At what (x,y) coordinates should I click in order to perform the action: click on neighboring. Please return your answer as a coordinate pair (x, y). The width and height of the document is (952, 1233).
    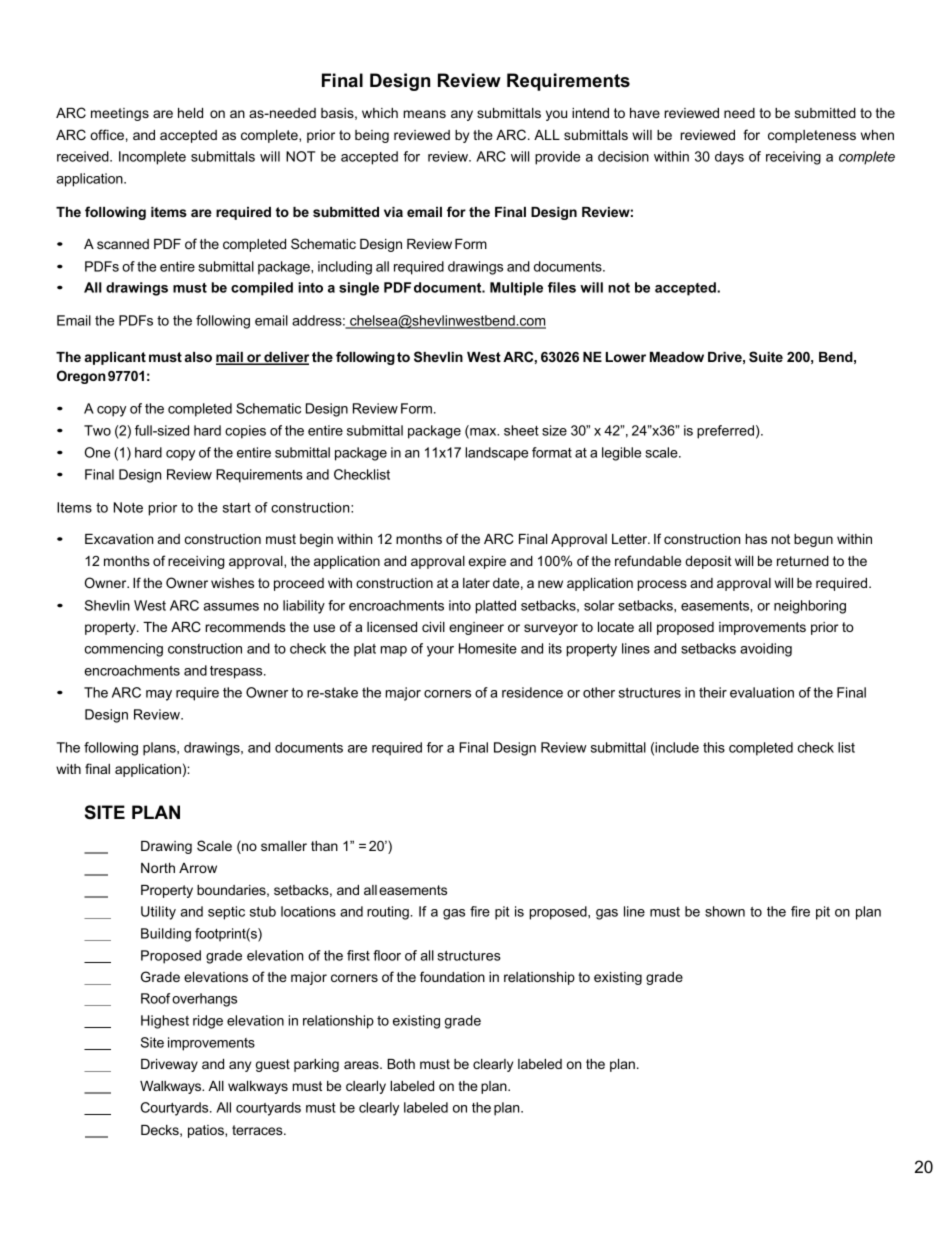
    Looking at the image, I should click on (810, 607).
